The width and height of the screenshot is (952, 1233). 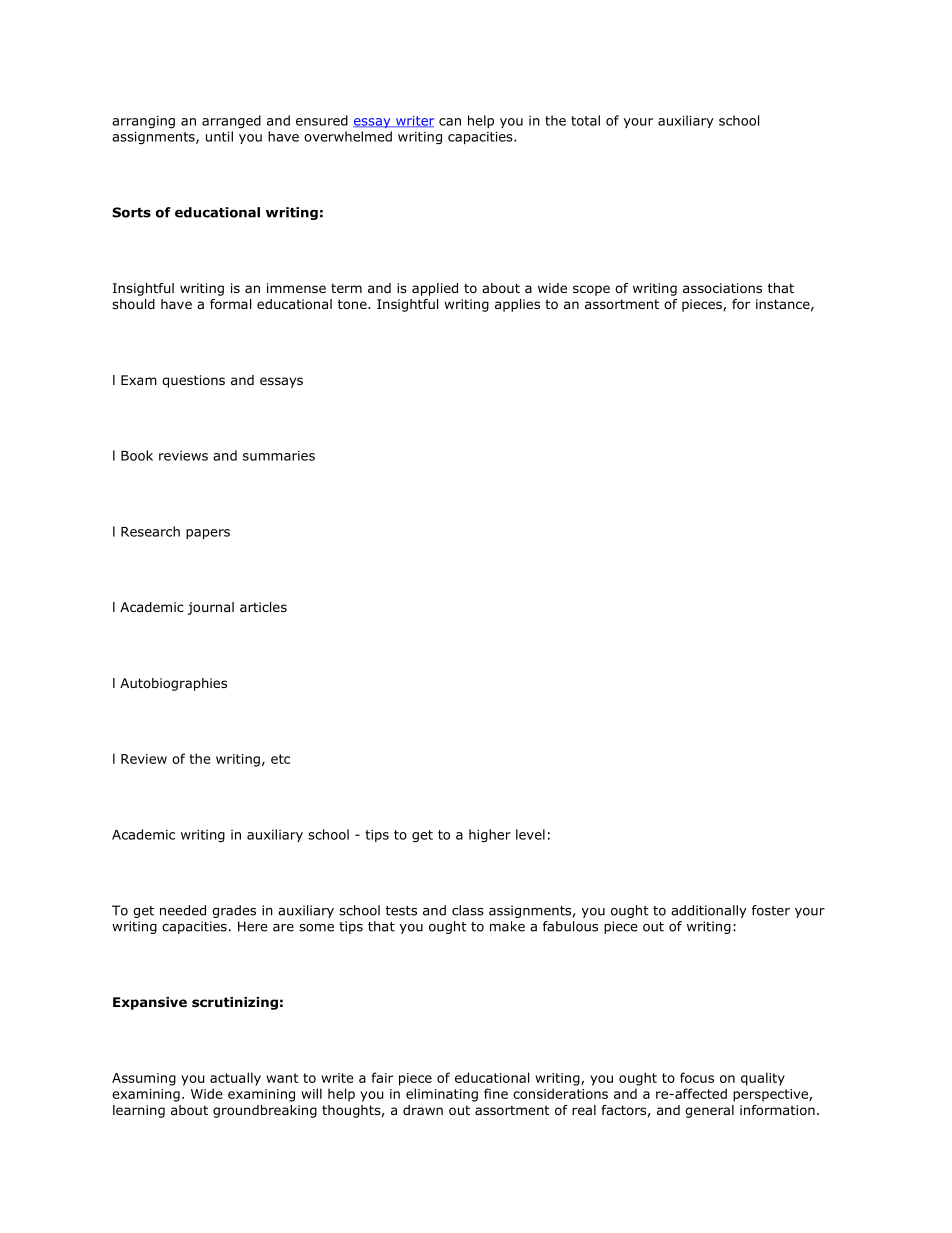 What do you see at coordinates (219, 136) in the screenshot?
I see `until` at bounding box center [219, 136].
